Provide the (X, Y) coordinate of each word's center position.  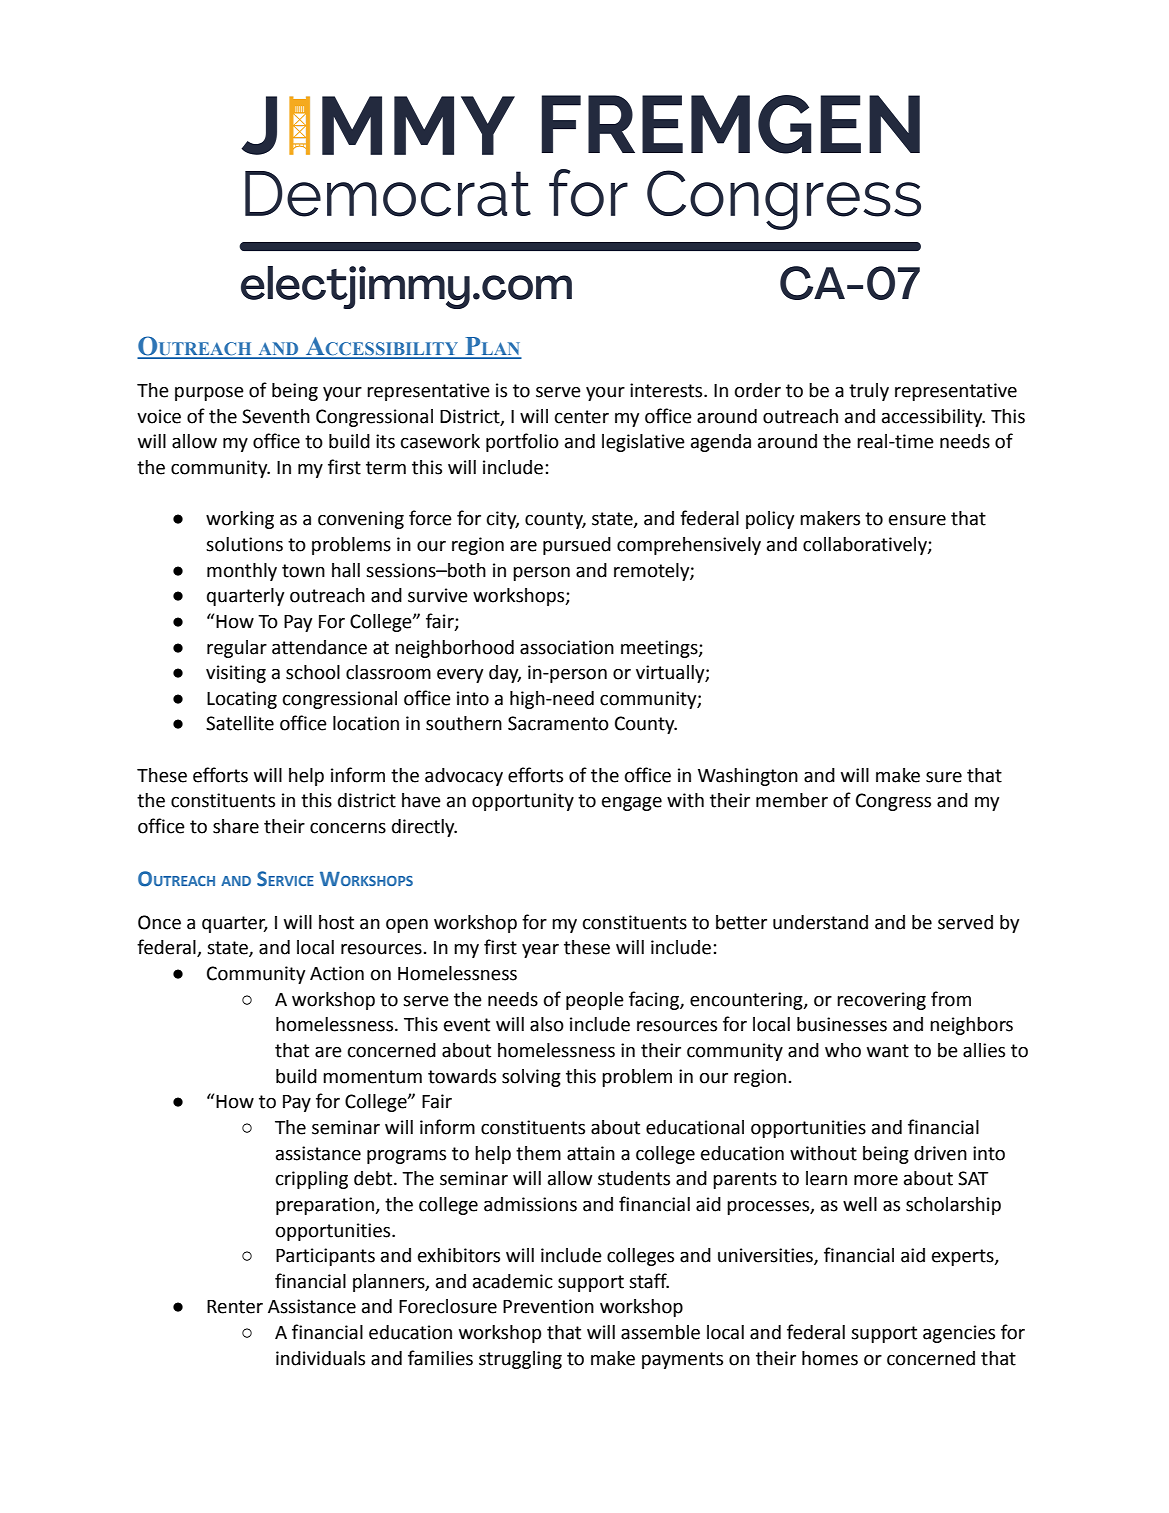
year (540, 951)
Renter (235, 1307)
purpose (209, 394)
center (582, 417)
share (236, 826)
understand (820, 922)
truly (869, 392)
